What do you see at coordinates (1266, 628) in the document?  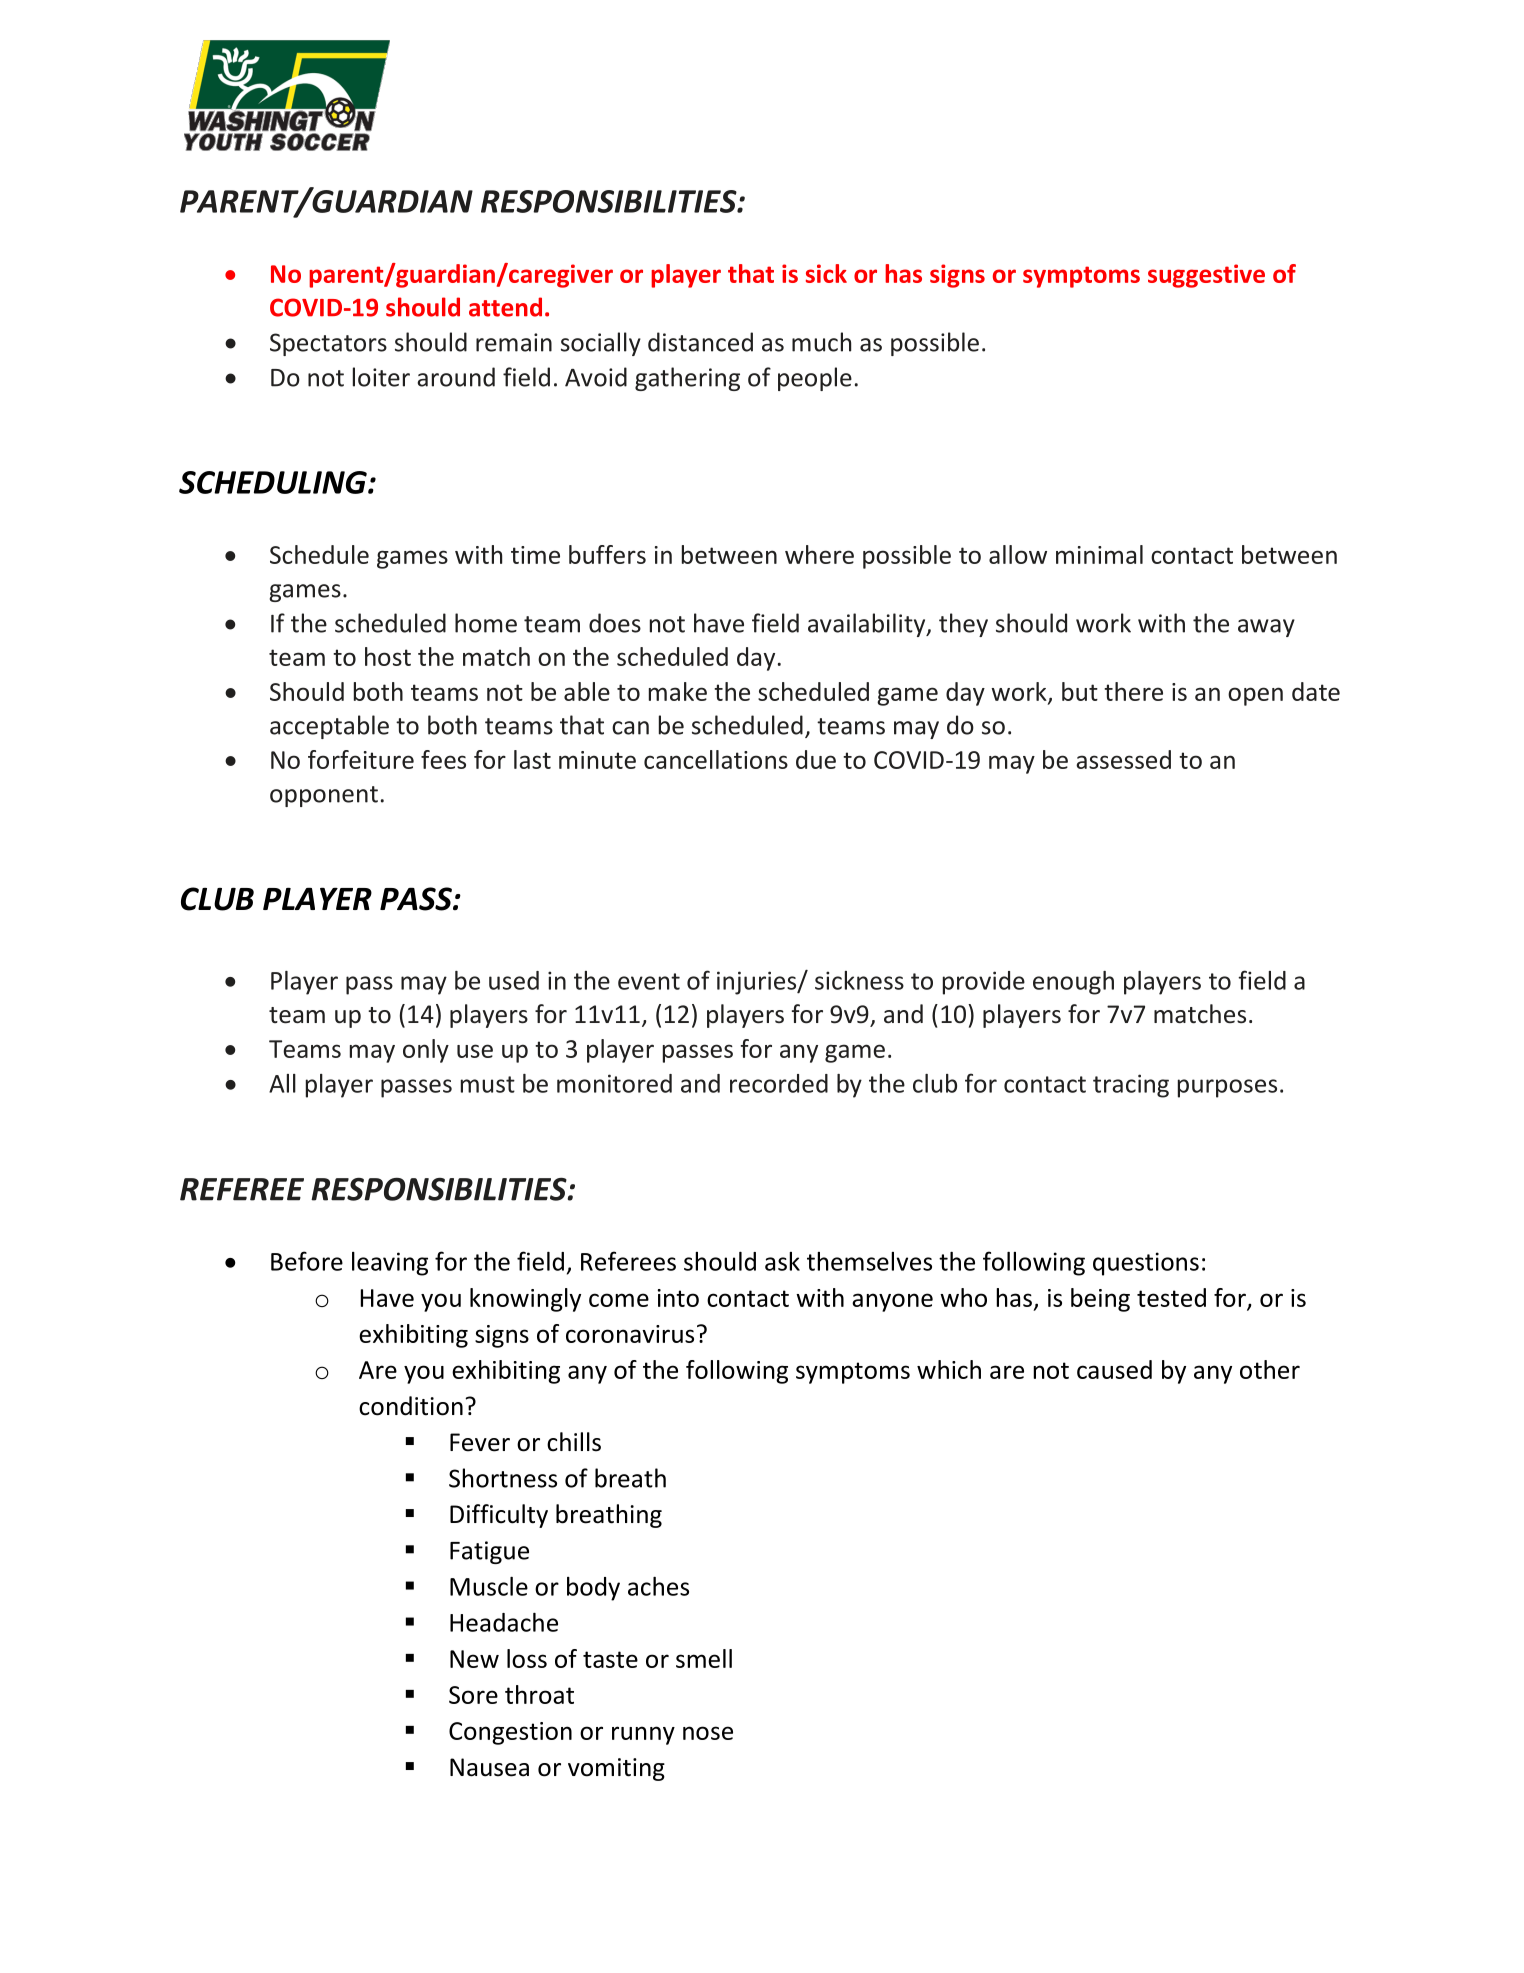 I see `away` at bounding box center [1266, 628].
